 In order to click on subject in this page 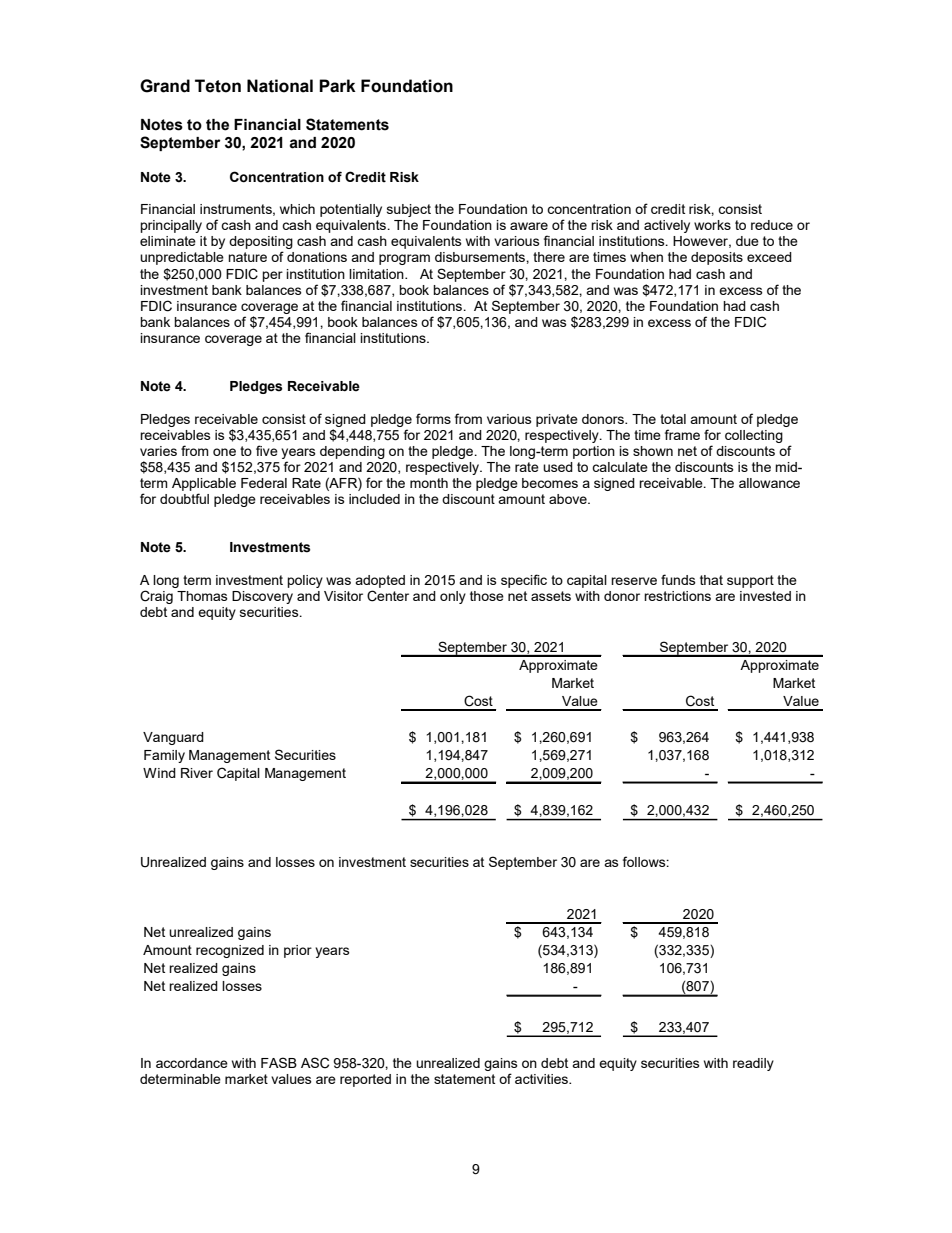, I will do `click(409, 210)`.
